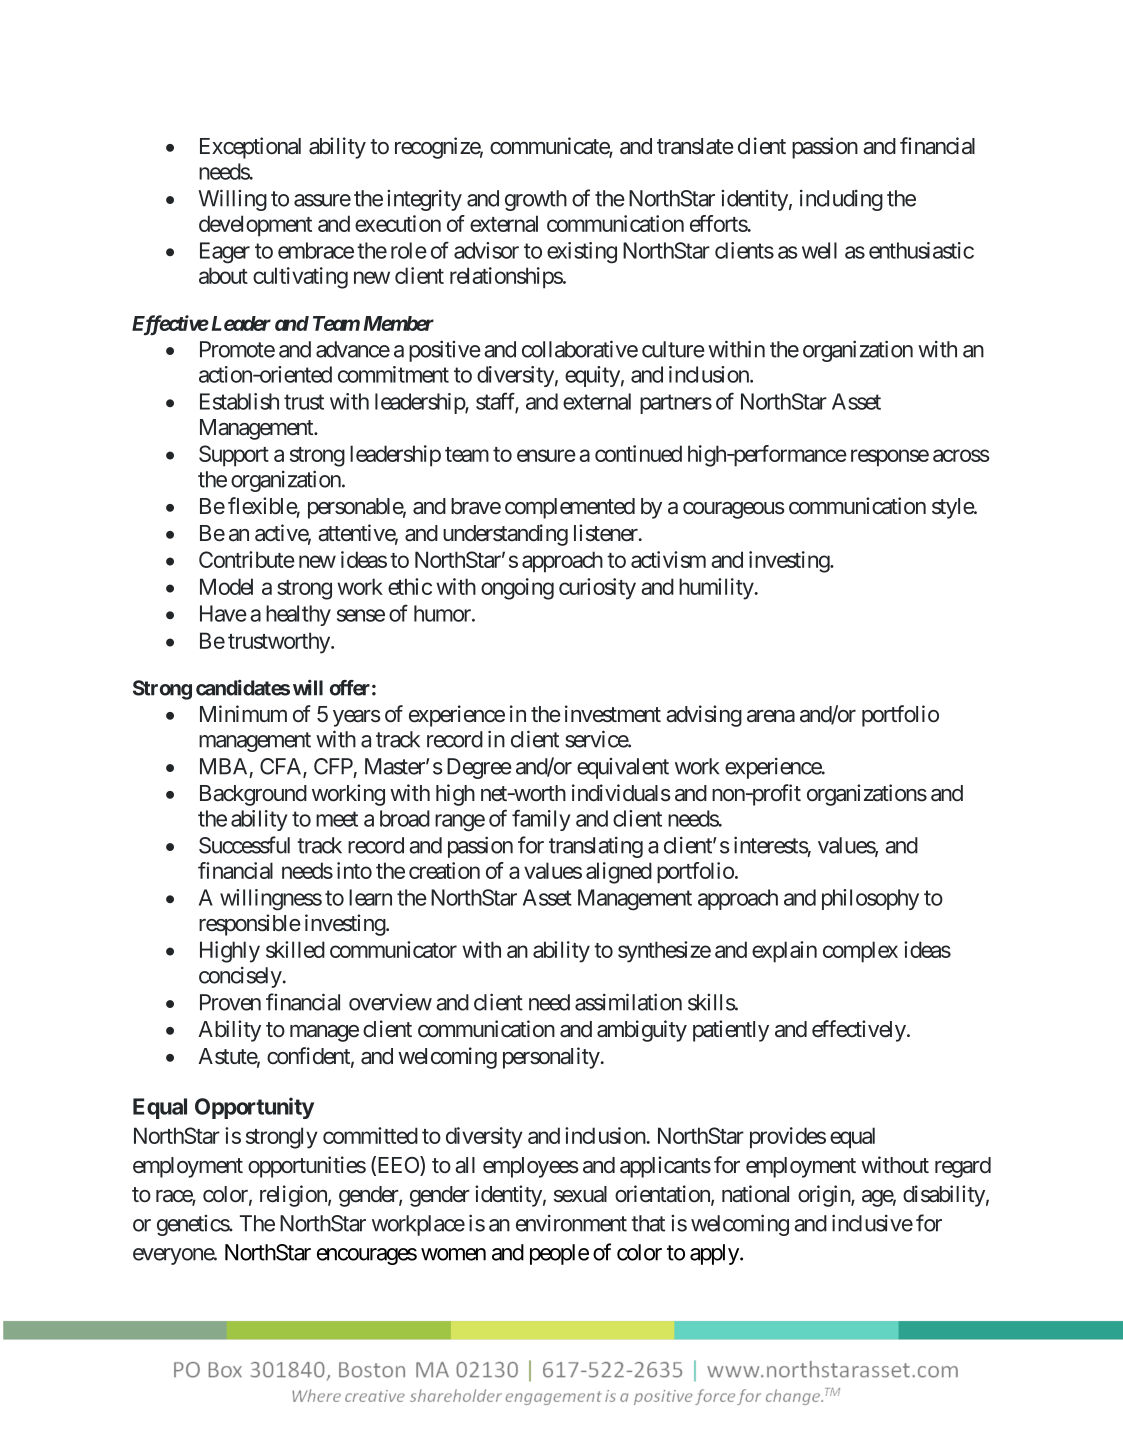  What do you see at coordinates (638, 453) in the document?
I see `continued` at bounding box center [638, 453].
